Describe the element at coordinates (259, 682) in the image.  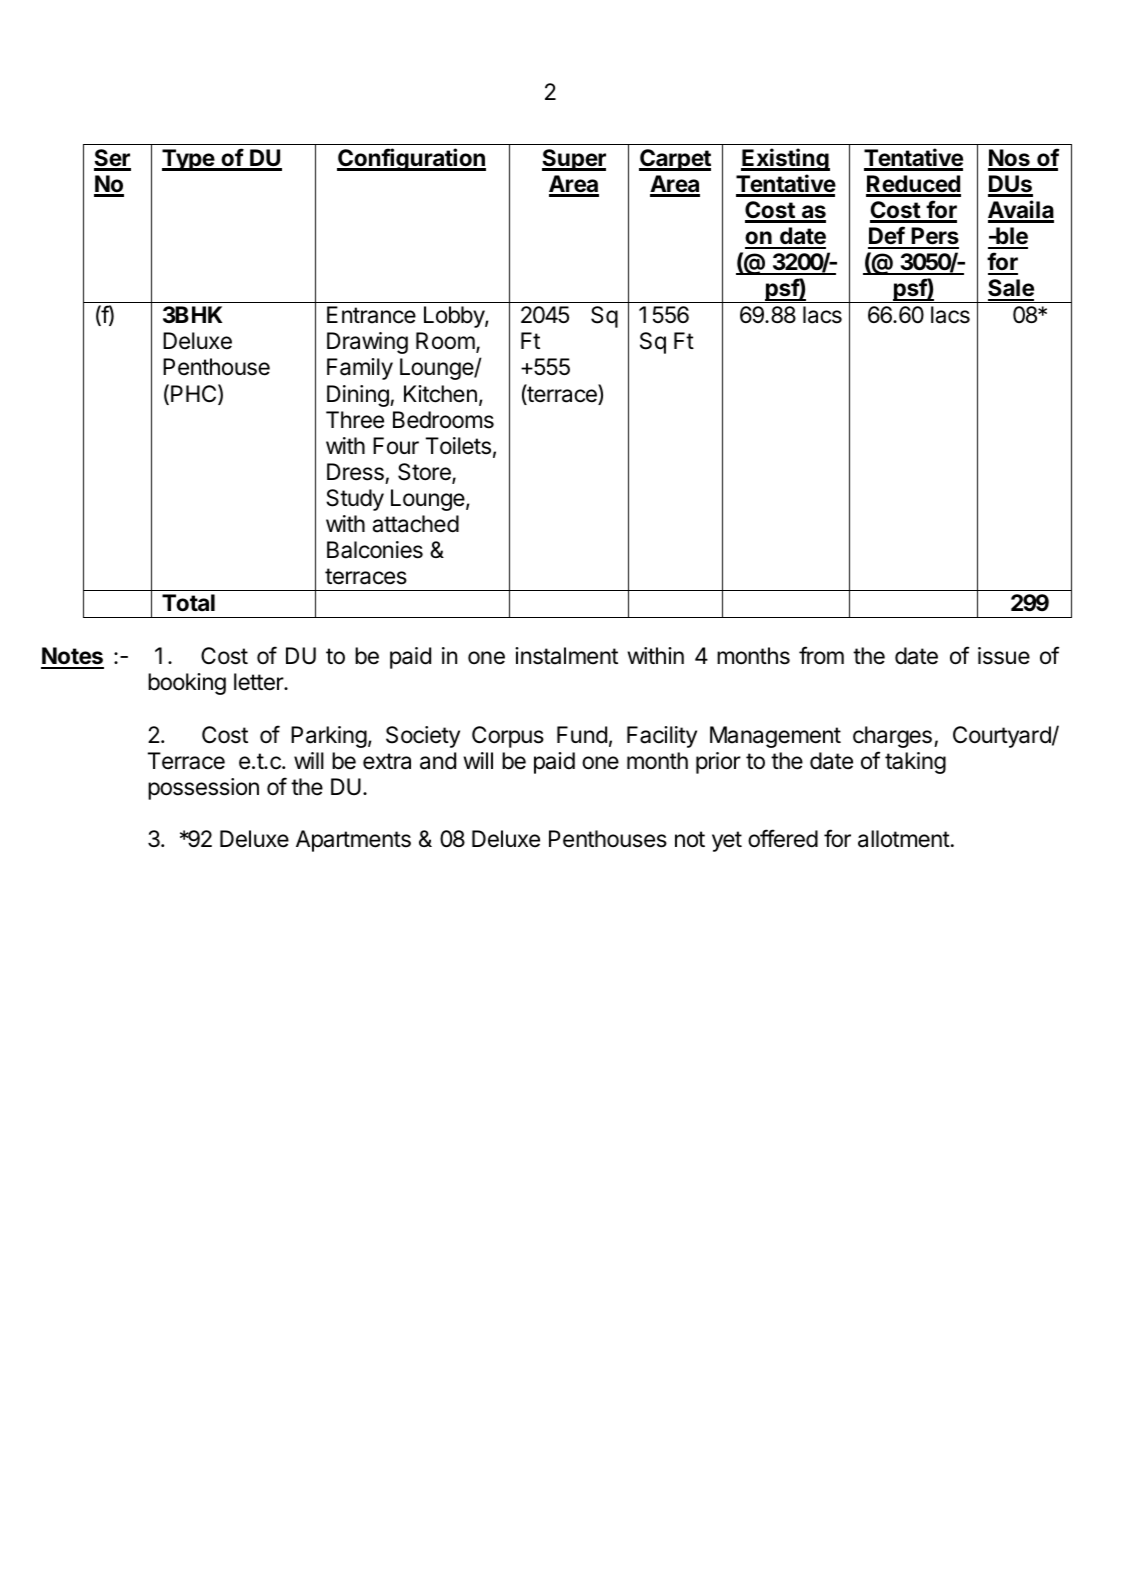
I see `letter` at that location.
